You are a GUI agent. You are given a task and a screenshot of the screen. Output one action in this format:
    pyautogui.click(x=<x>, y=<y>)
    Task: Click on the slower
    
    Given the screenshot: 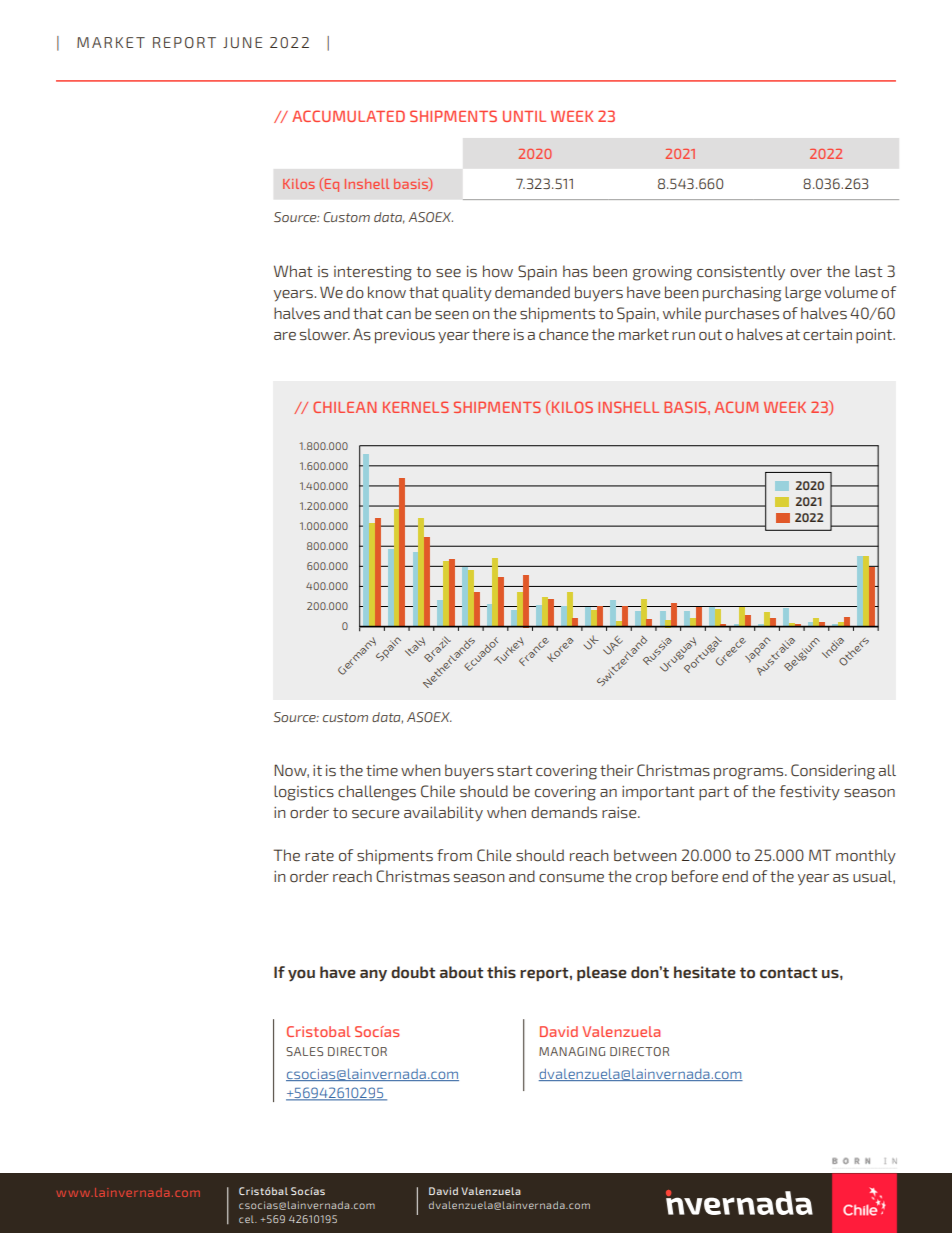 What is the action you would take?
    pyautogui.click(x=325, y=334)
